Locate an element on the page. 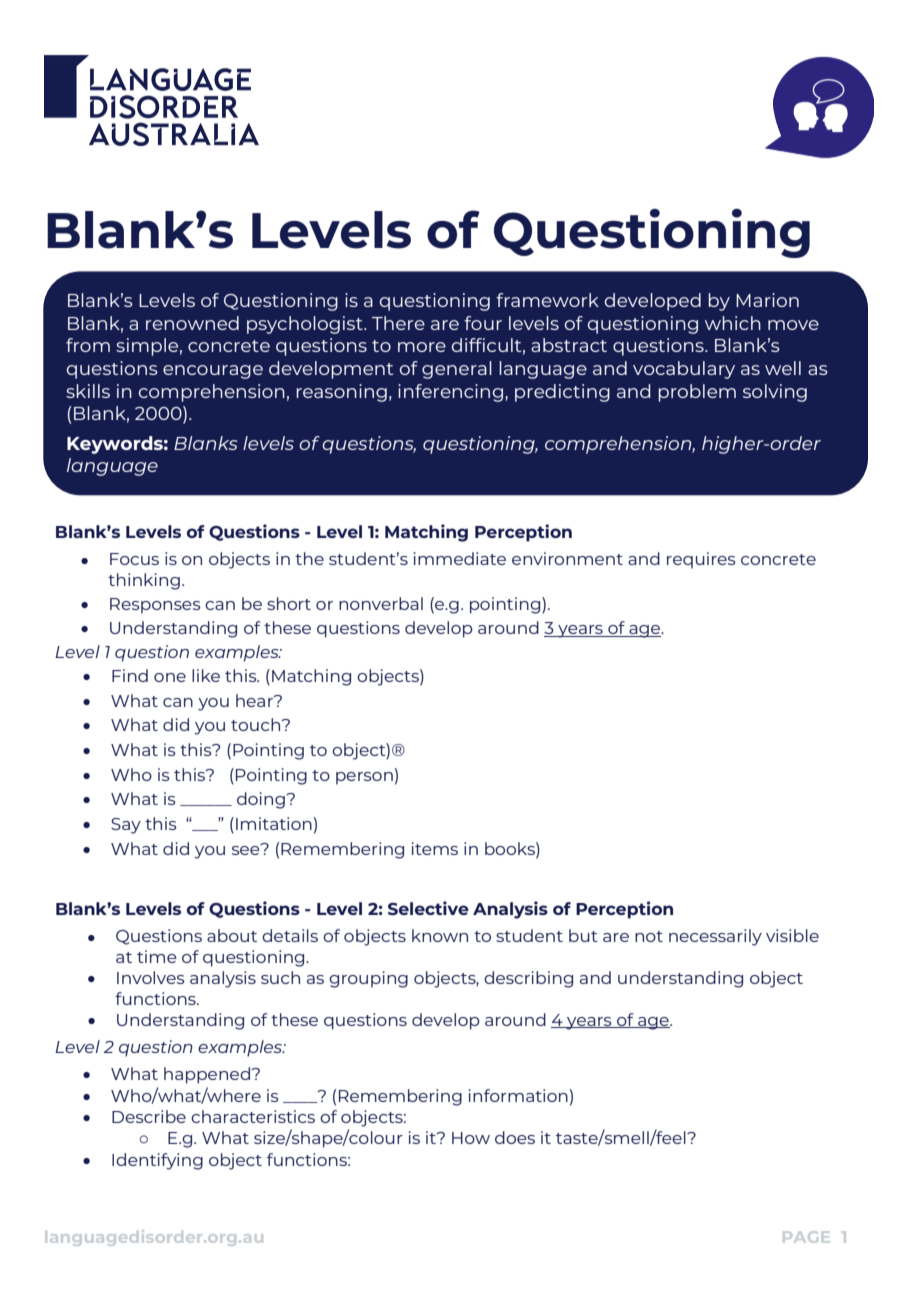  Identifying is located at coordinates (157, 1161).
